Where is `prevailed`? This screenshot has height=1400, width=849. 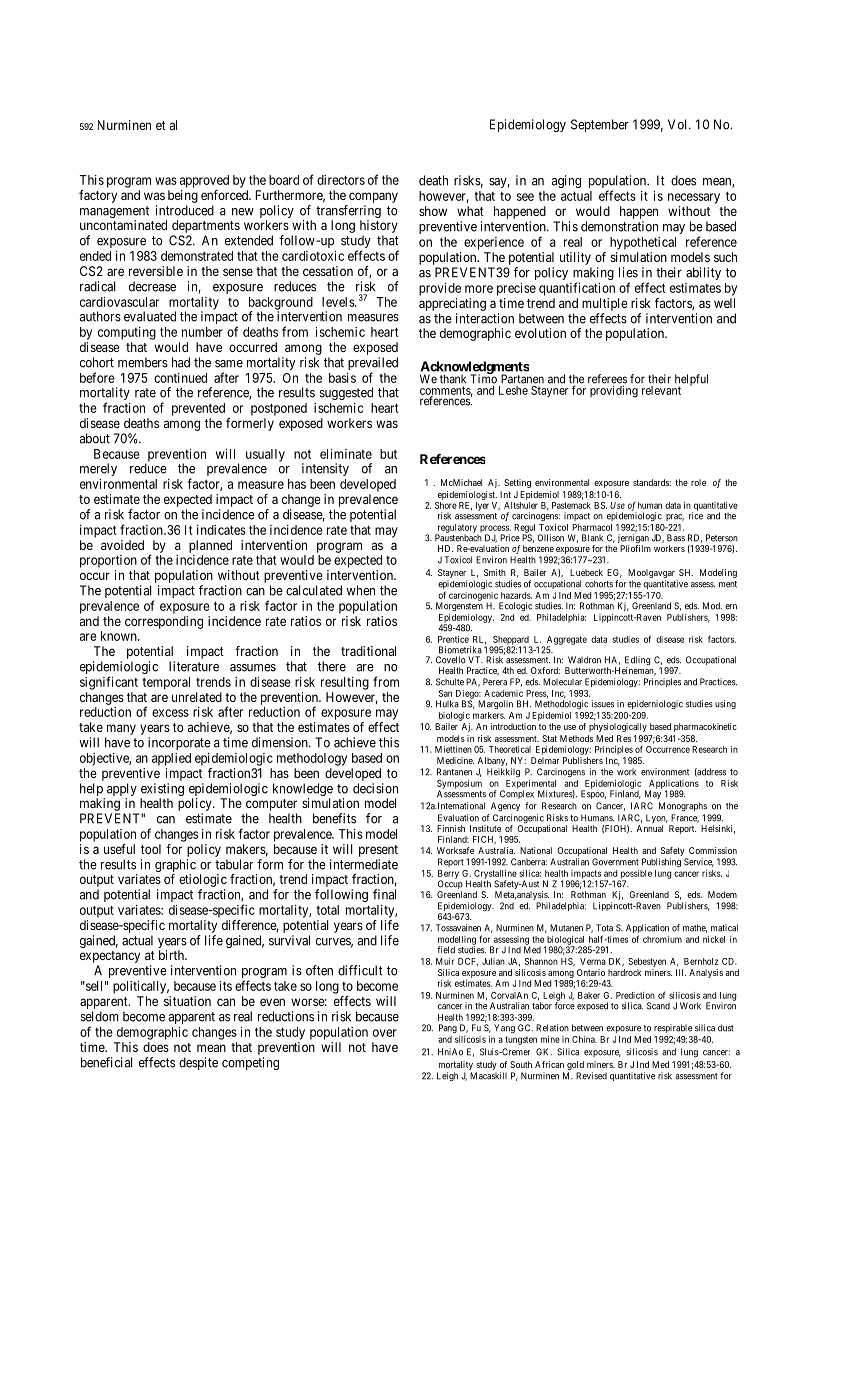
prevailed is located at coordinates (373, 365).
